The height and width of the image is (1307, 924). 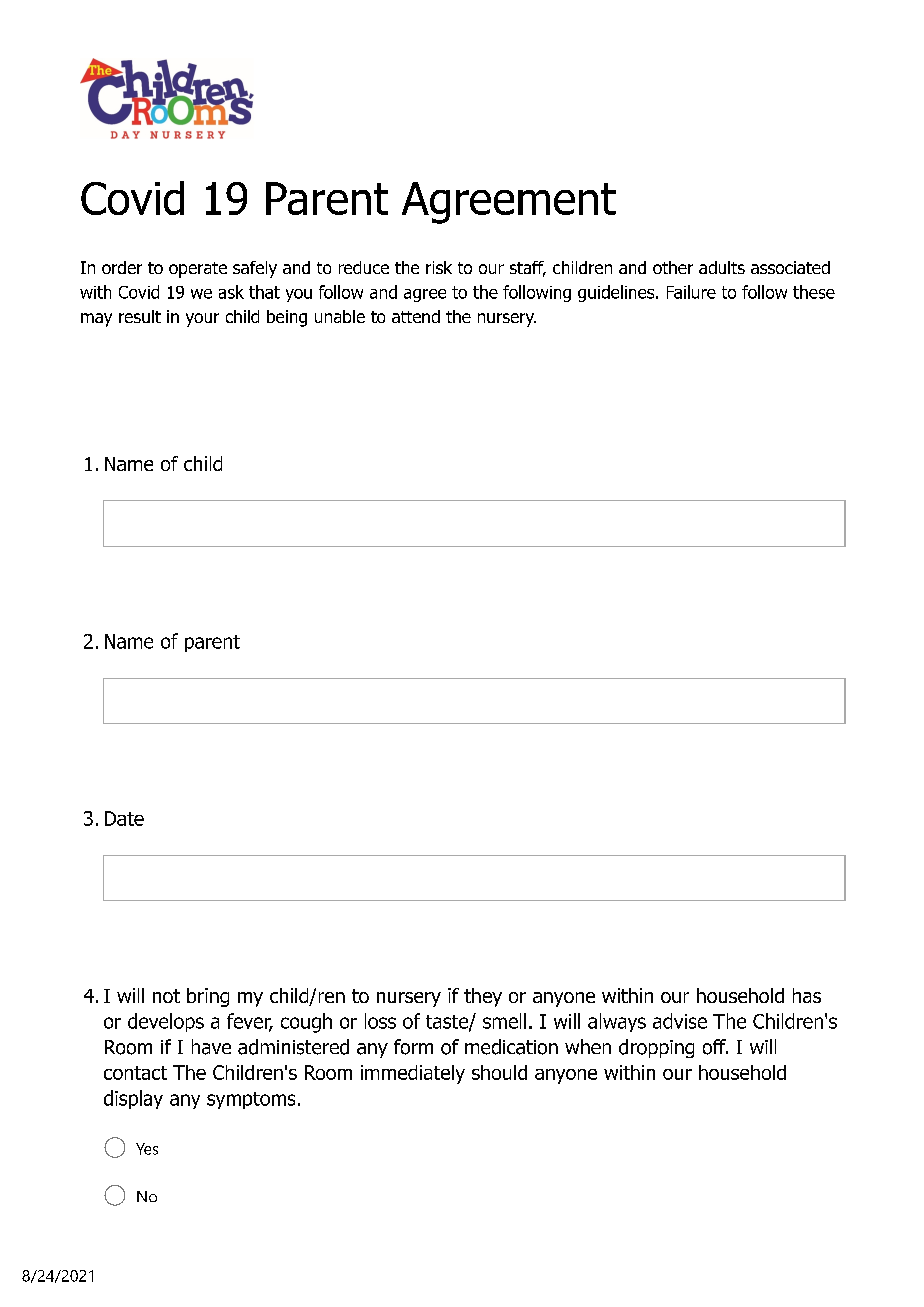 I want to click on these, so click(x=814, y=292).
